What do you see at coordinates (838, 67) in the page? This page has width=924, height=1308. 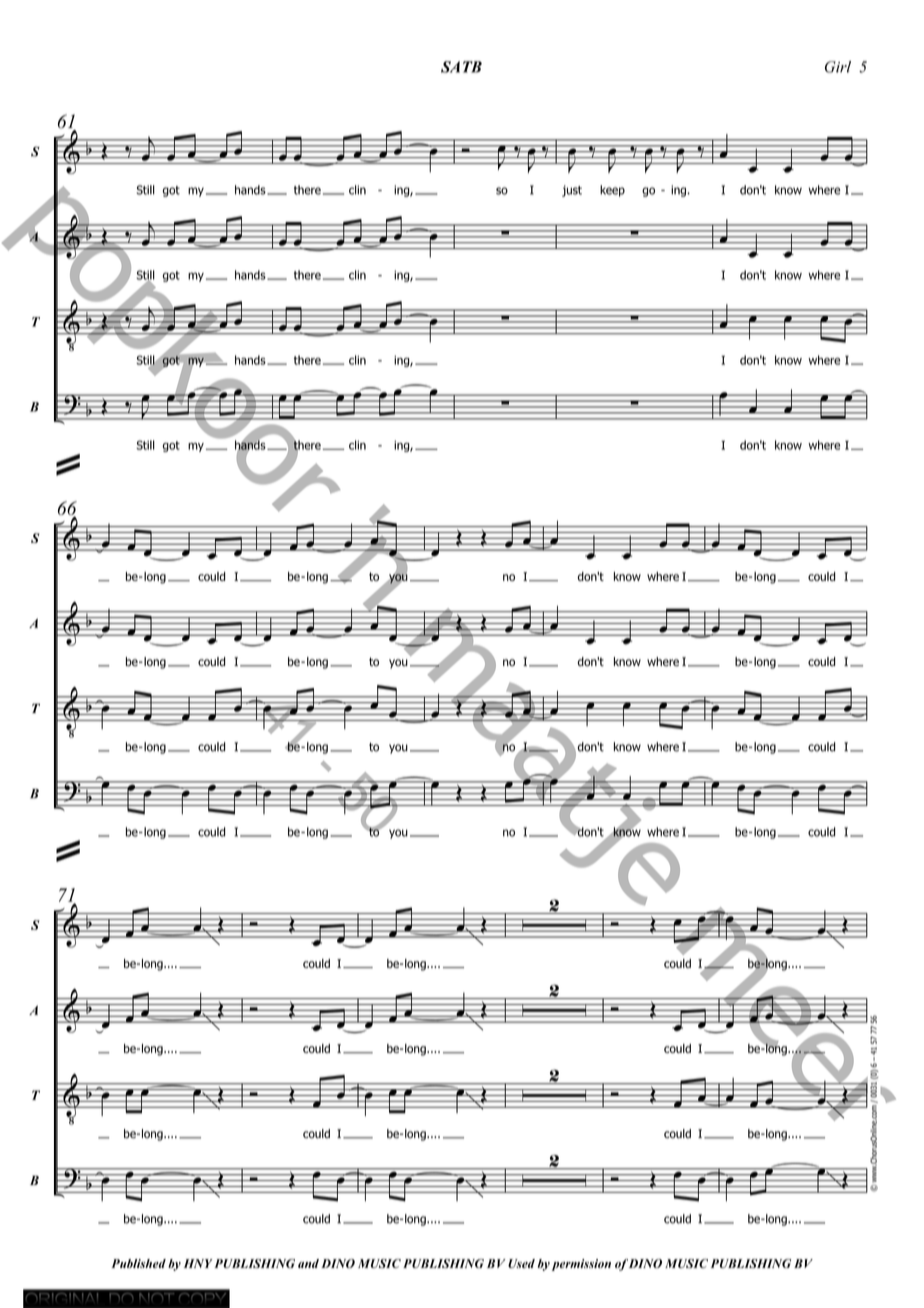 I see `Girl` at bounding box center [838, 67].
